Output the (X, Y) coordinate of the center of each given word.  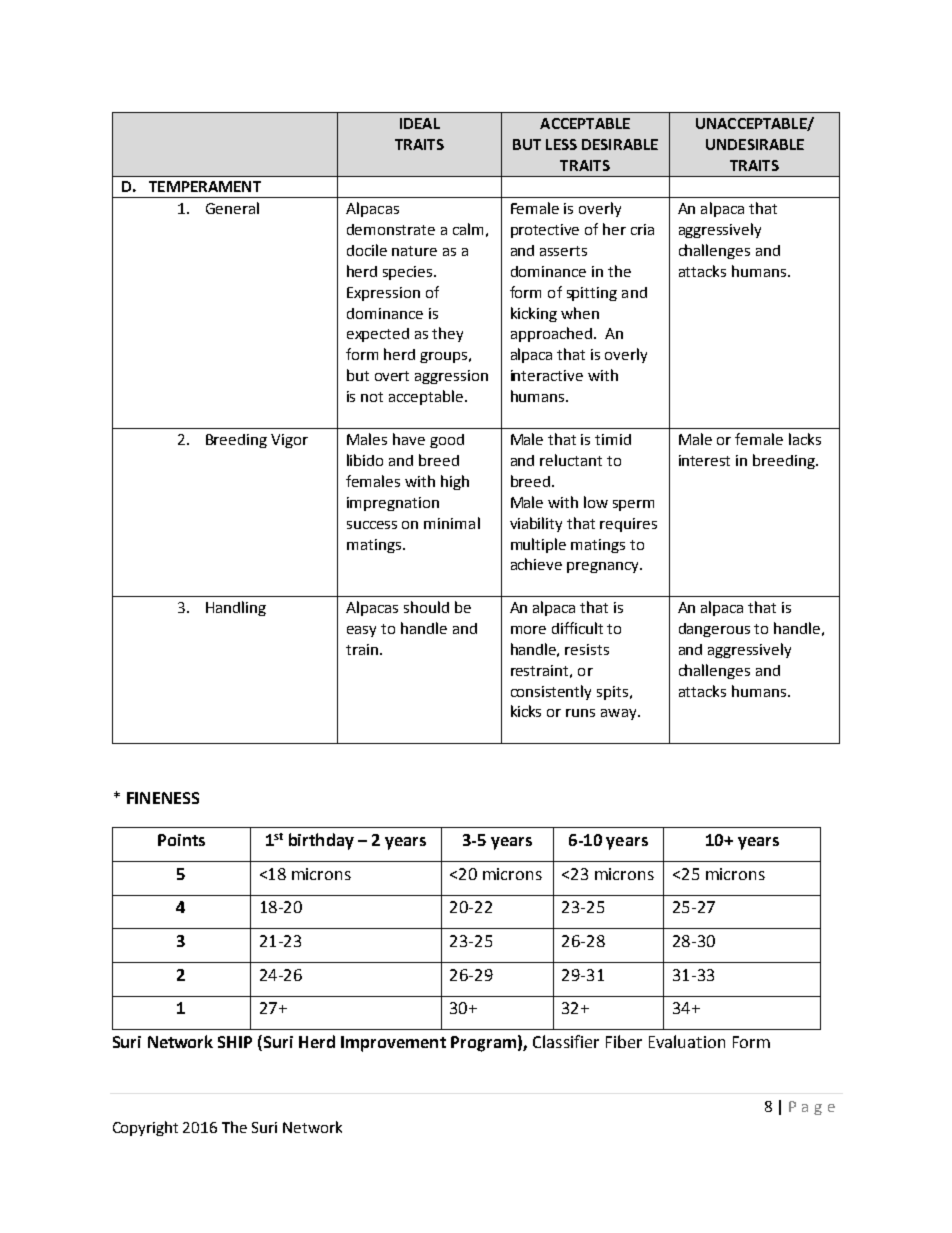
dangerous (714, 630)
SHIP (235, 1042)
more (528, 630)
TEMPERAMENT (205, 186)
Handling (236, 608)
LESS (561, 144)
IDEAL (420, 123)
